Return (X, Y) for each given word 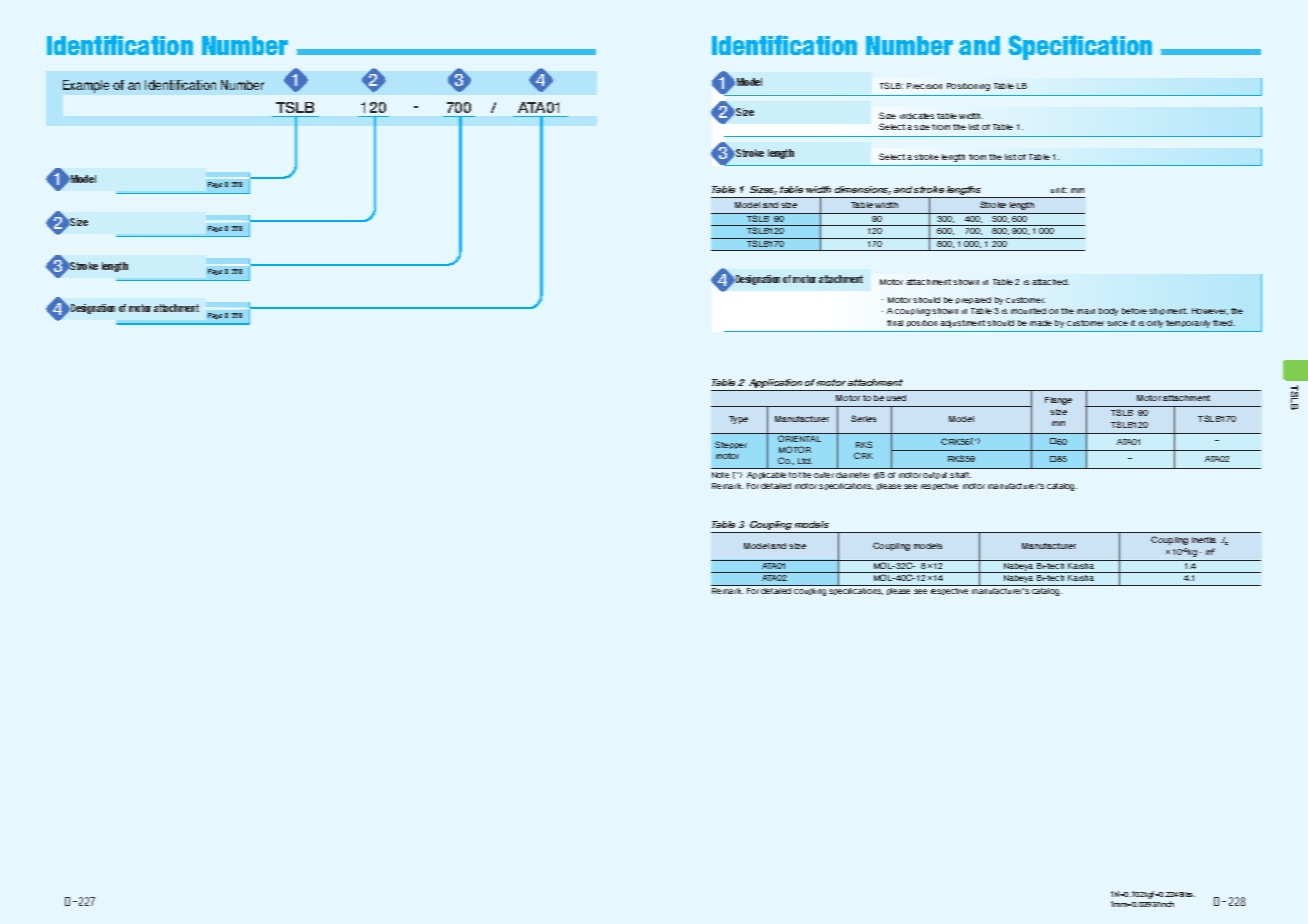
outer (824, 475)
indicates (917, 116)
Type (738, 420)
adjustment (962, 324)
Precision (924, 86)
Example (86, 86)
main (1086, 311)
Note (720, 475)
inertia (1204, 540)
